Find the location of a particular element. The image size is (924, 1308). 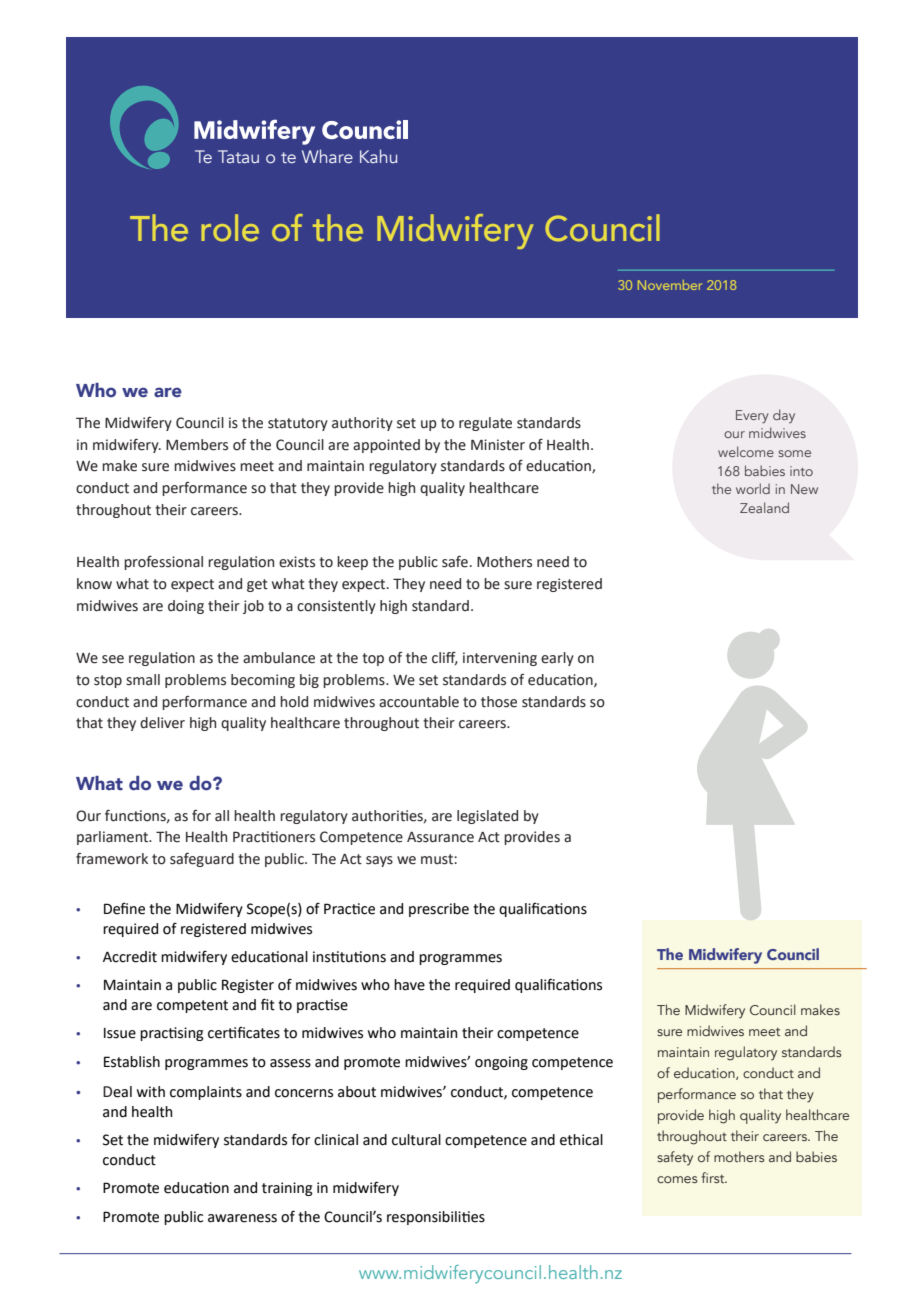

deliver is located at coordinates (162, 723).
